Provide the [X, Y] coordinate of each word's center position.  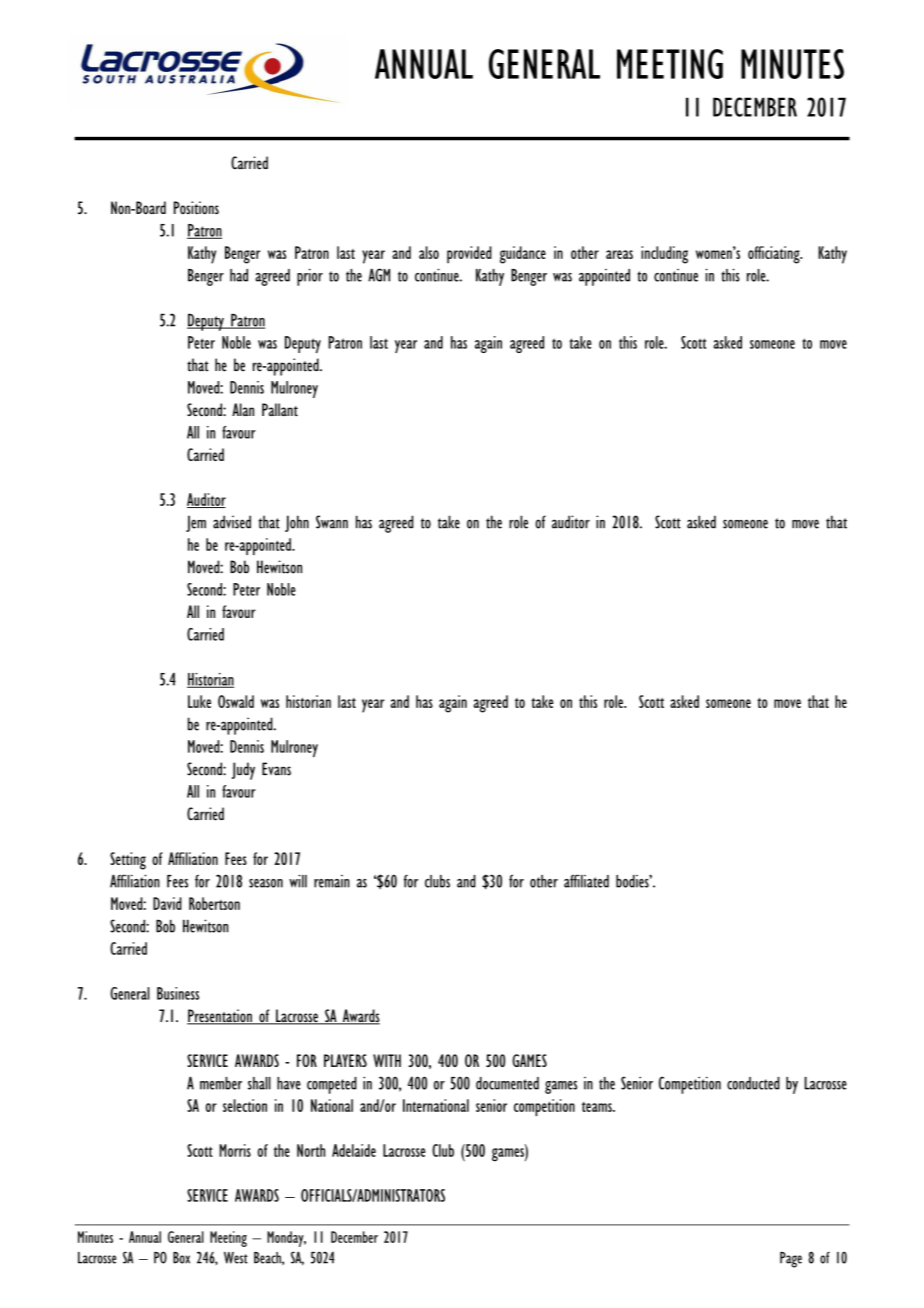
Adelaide [354, 1150]
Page [791, 1260]
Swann [332, 522]
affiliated [586, 881]
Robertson [214, 903]
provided [469, 255]
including [664, 255]
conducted [753, 1083]
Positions [196, 208]
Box [181, 1258]
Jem [196, 523]
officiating [775, 255]
